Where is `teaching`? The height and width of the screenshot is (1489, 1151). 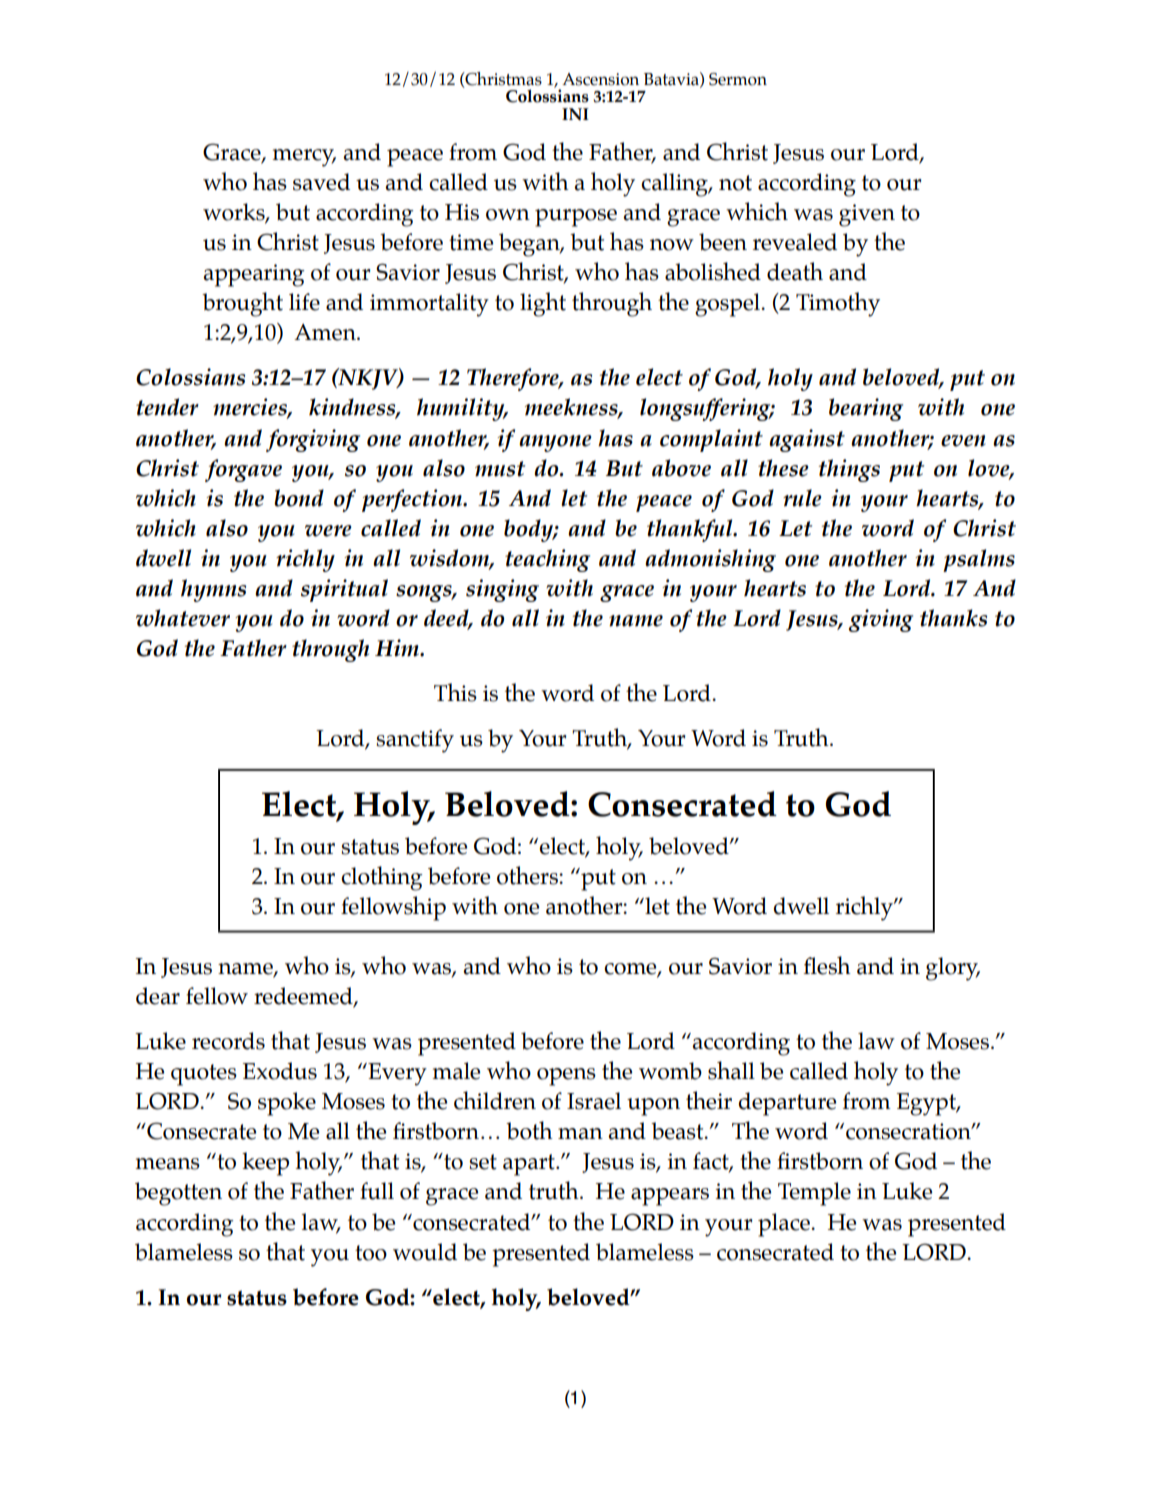
teaching is located at coordinates (547, 560).
